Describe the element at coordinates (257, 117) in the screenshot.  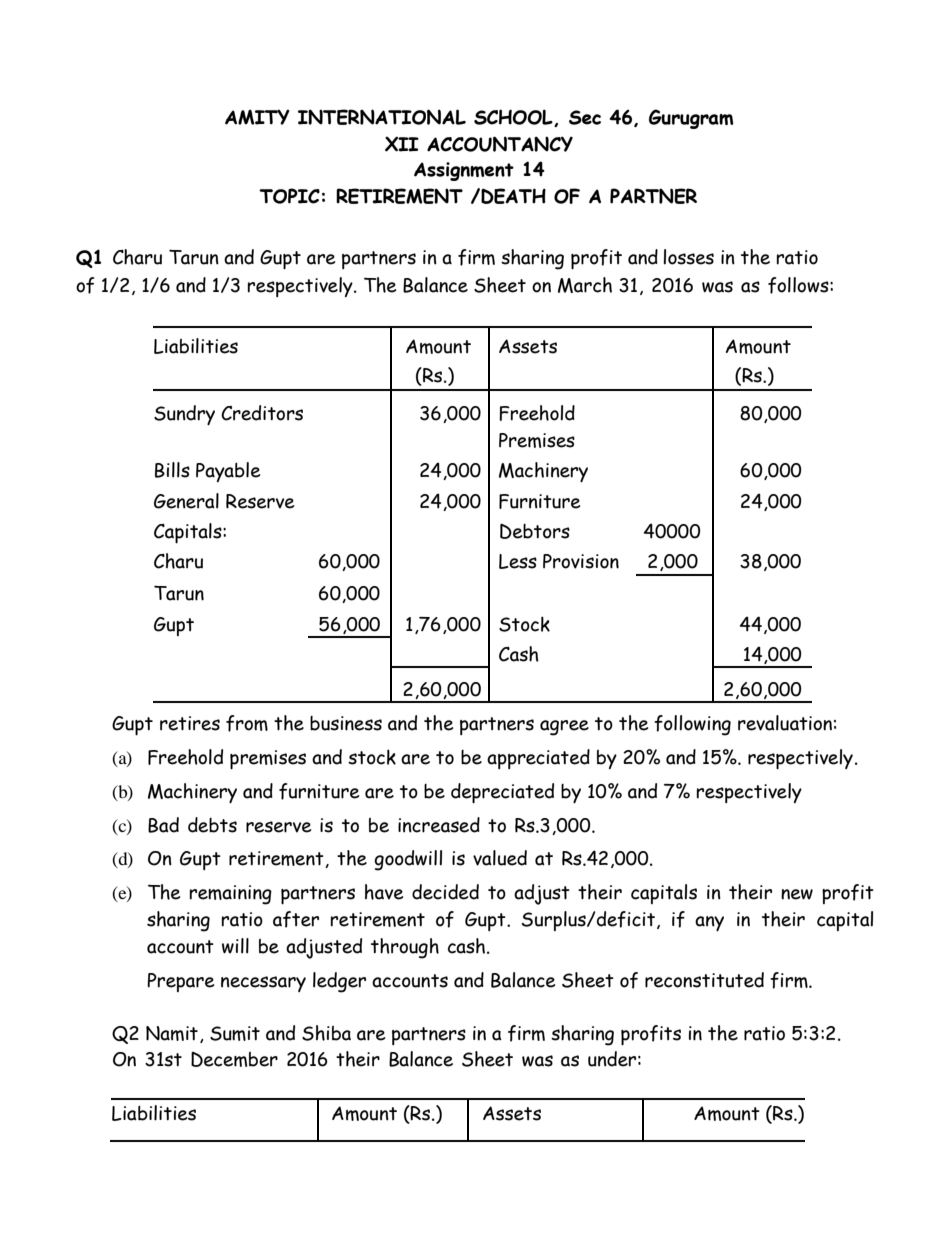
I see `AMITY` at that location.
